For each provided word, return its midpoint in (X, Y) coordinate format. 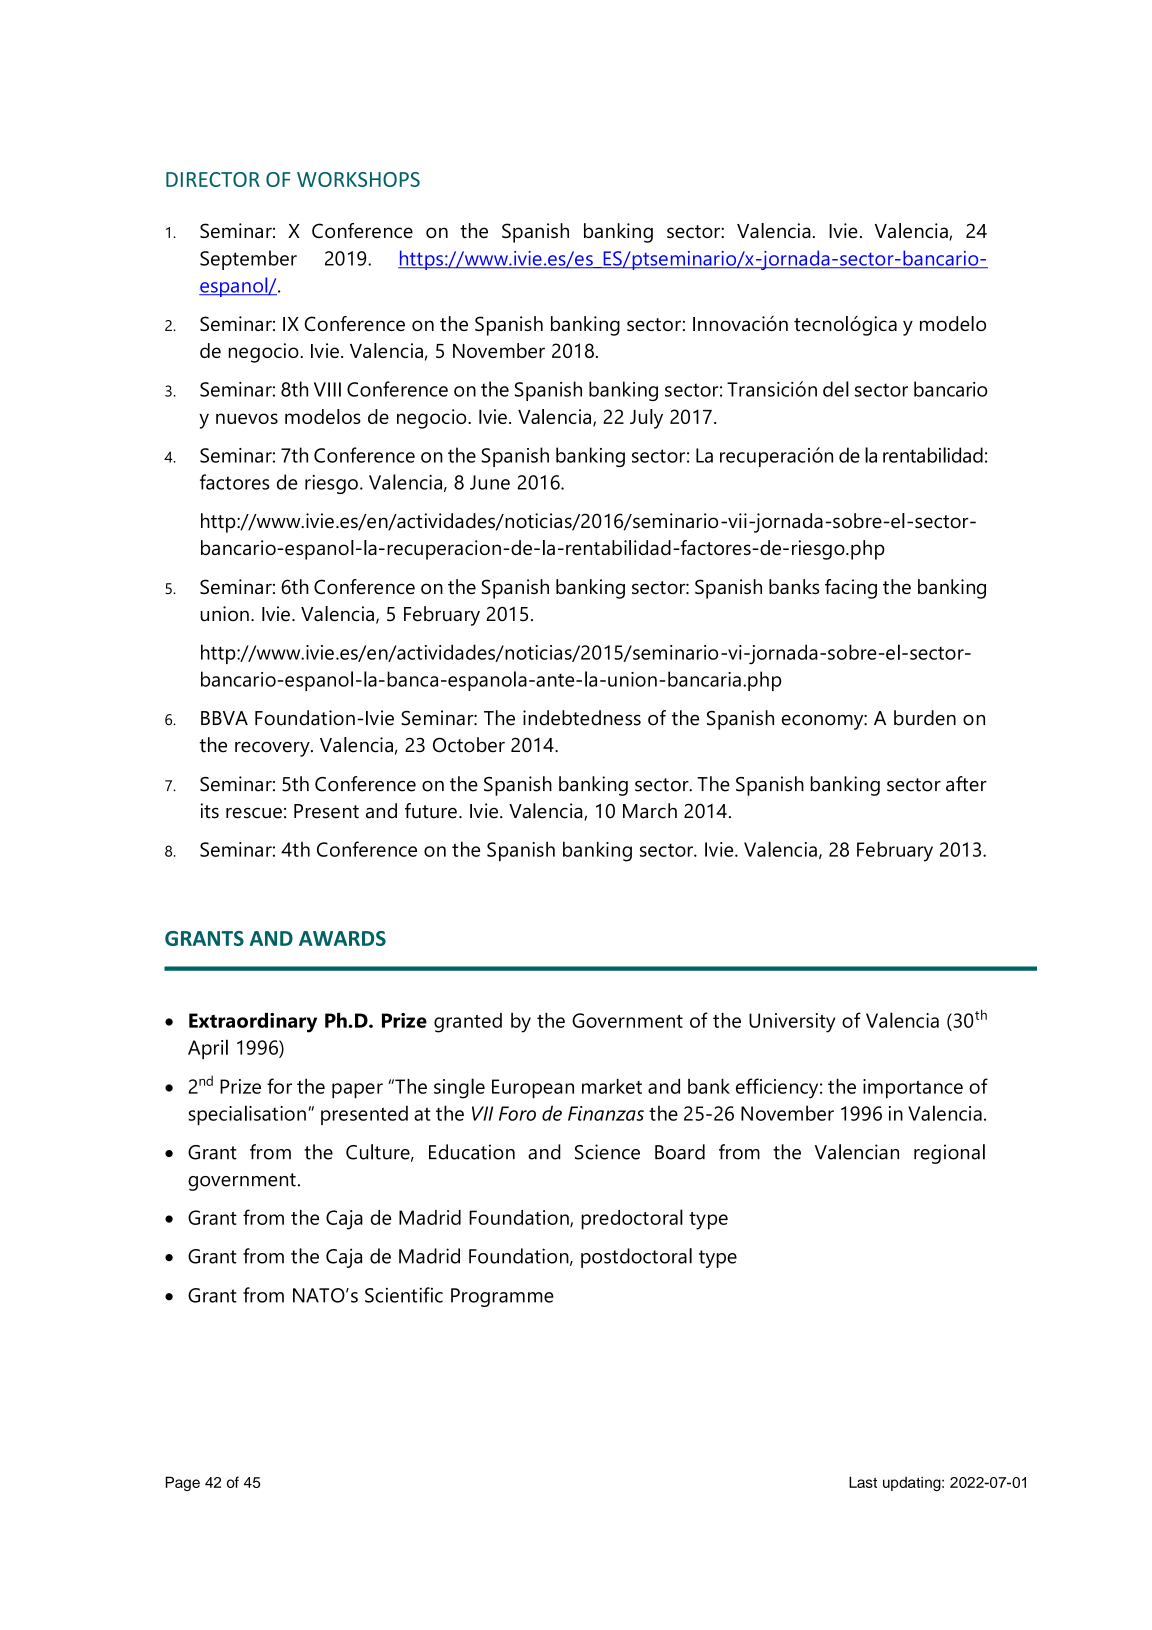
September (248, 260)
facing (851, 589)
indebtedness (582, 718)
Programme (502, 1297)
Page (182, 1483)
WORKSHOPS (358, 179)
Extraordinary (253, 1023)
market (612, 1086)
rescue (254, 813)
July (646, 419)
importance (913, 1089)
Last (863, 1482)
